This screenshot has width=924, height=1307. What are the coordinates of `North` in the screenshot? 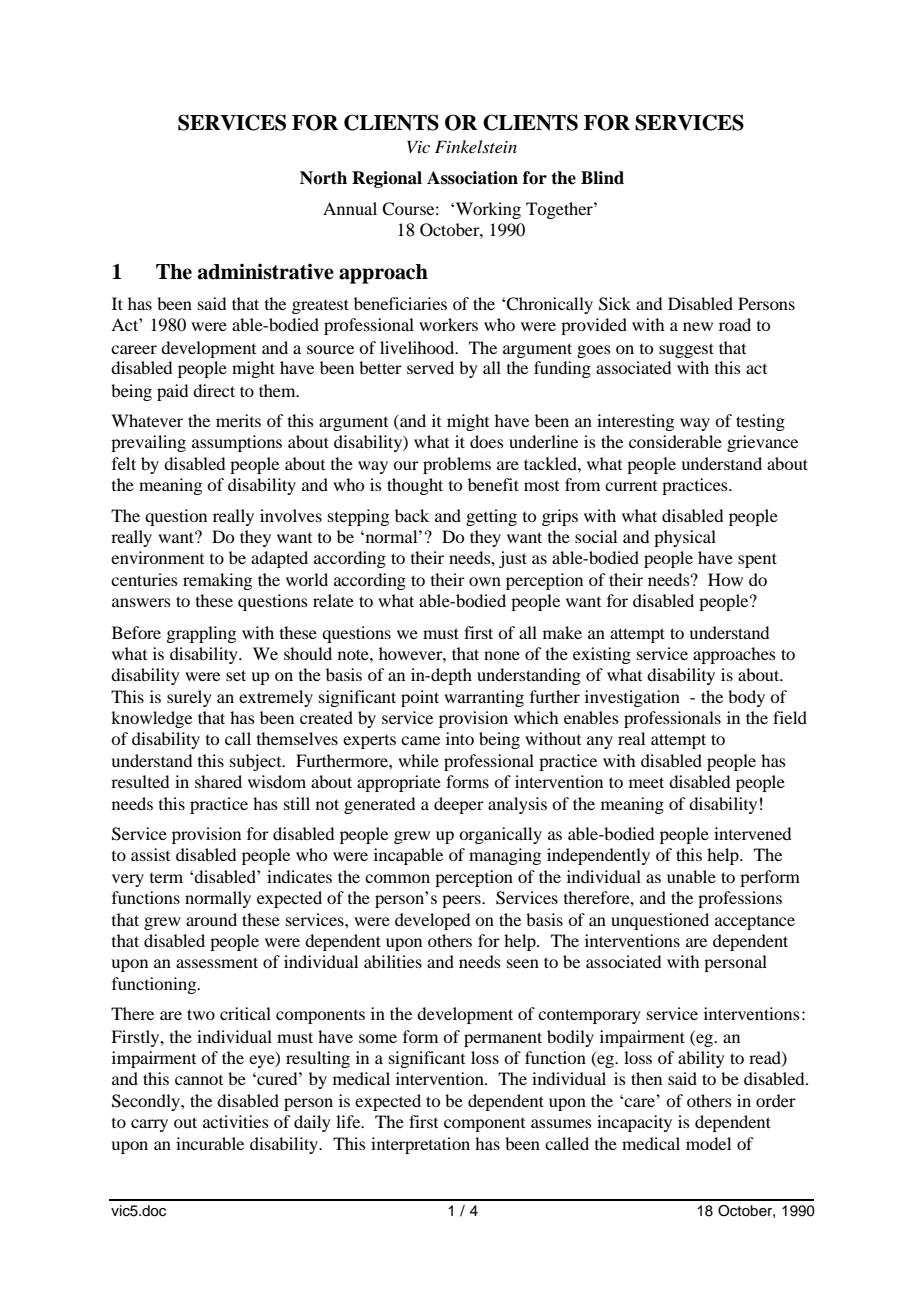 It's located at (323, 178).
